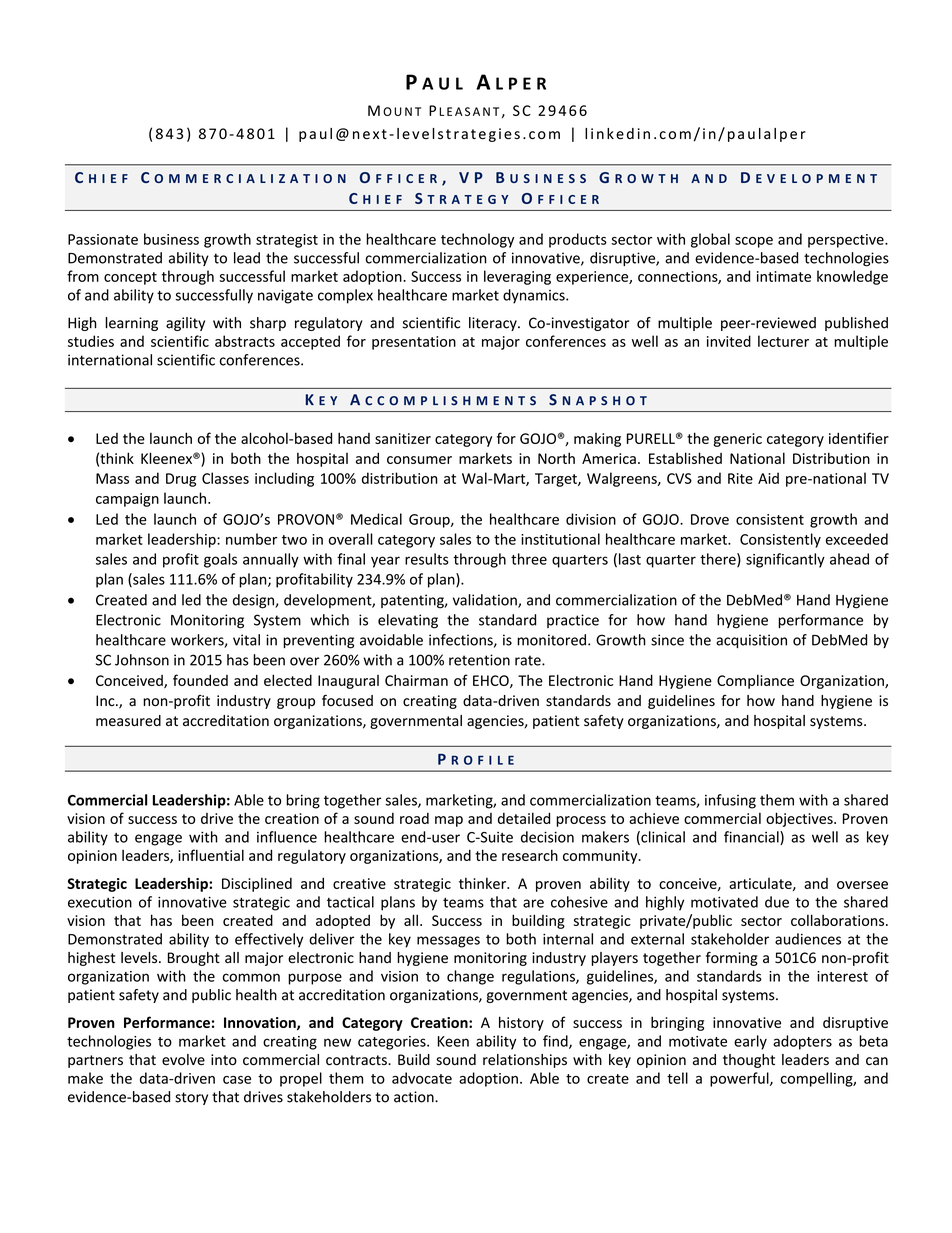  What do you see at coordinates (419, 460) in the screenshot?
I see `consumer` at bounding box center [419, 460].
